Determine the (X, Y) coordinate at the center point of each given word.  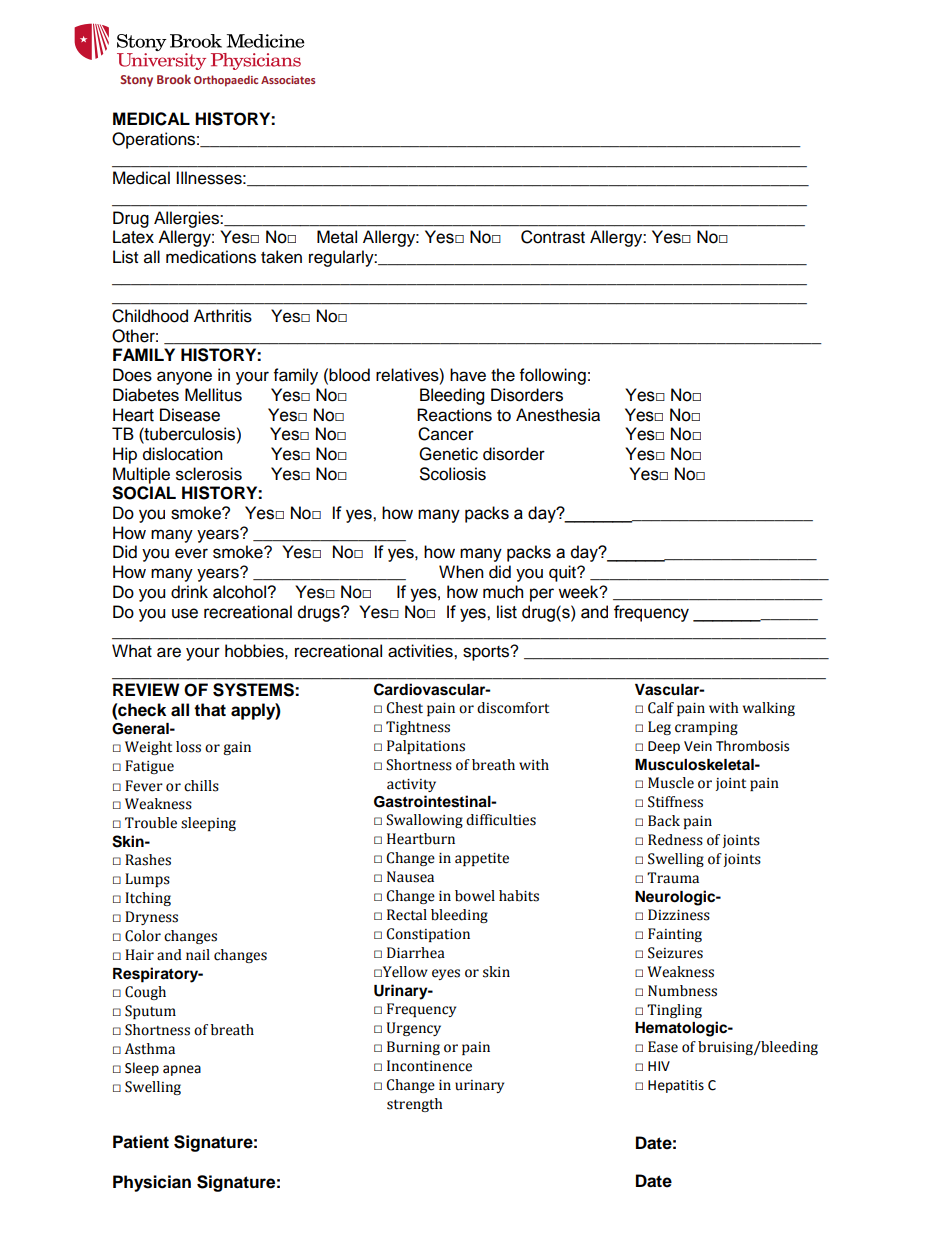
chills (201, 786)
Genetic (448, 454)
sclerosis (209, 474)
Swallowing (424, 821)
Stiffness (675, 802)
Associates (288, 80)
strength (415, 1105)
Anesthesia (558, 415)
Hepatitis (676, 1086)
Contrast (553, 237)
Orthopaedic (226, 81)
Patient (141, 1142)
